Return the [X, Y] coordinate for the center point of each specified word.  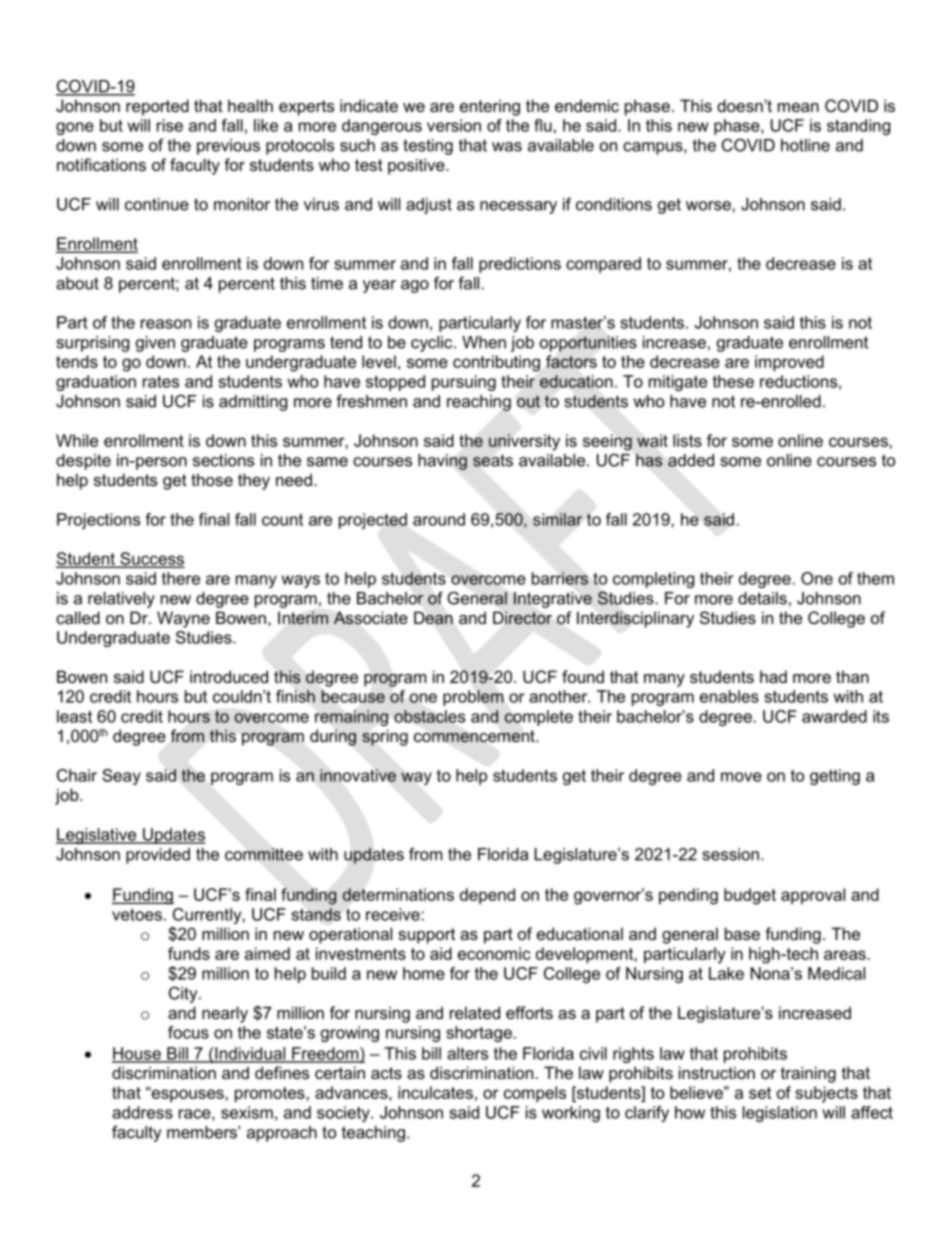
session [731, 854]
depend [487, 896]
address [142, 1112]
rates [161, 381]
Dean [433, 618]
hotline [805, 145]
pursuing [464, 383]
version [454, 125]
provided [158, 856]
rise [170, 125]
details [762, 598]
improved [789, 363]
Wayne [183, 619]
